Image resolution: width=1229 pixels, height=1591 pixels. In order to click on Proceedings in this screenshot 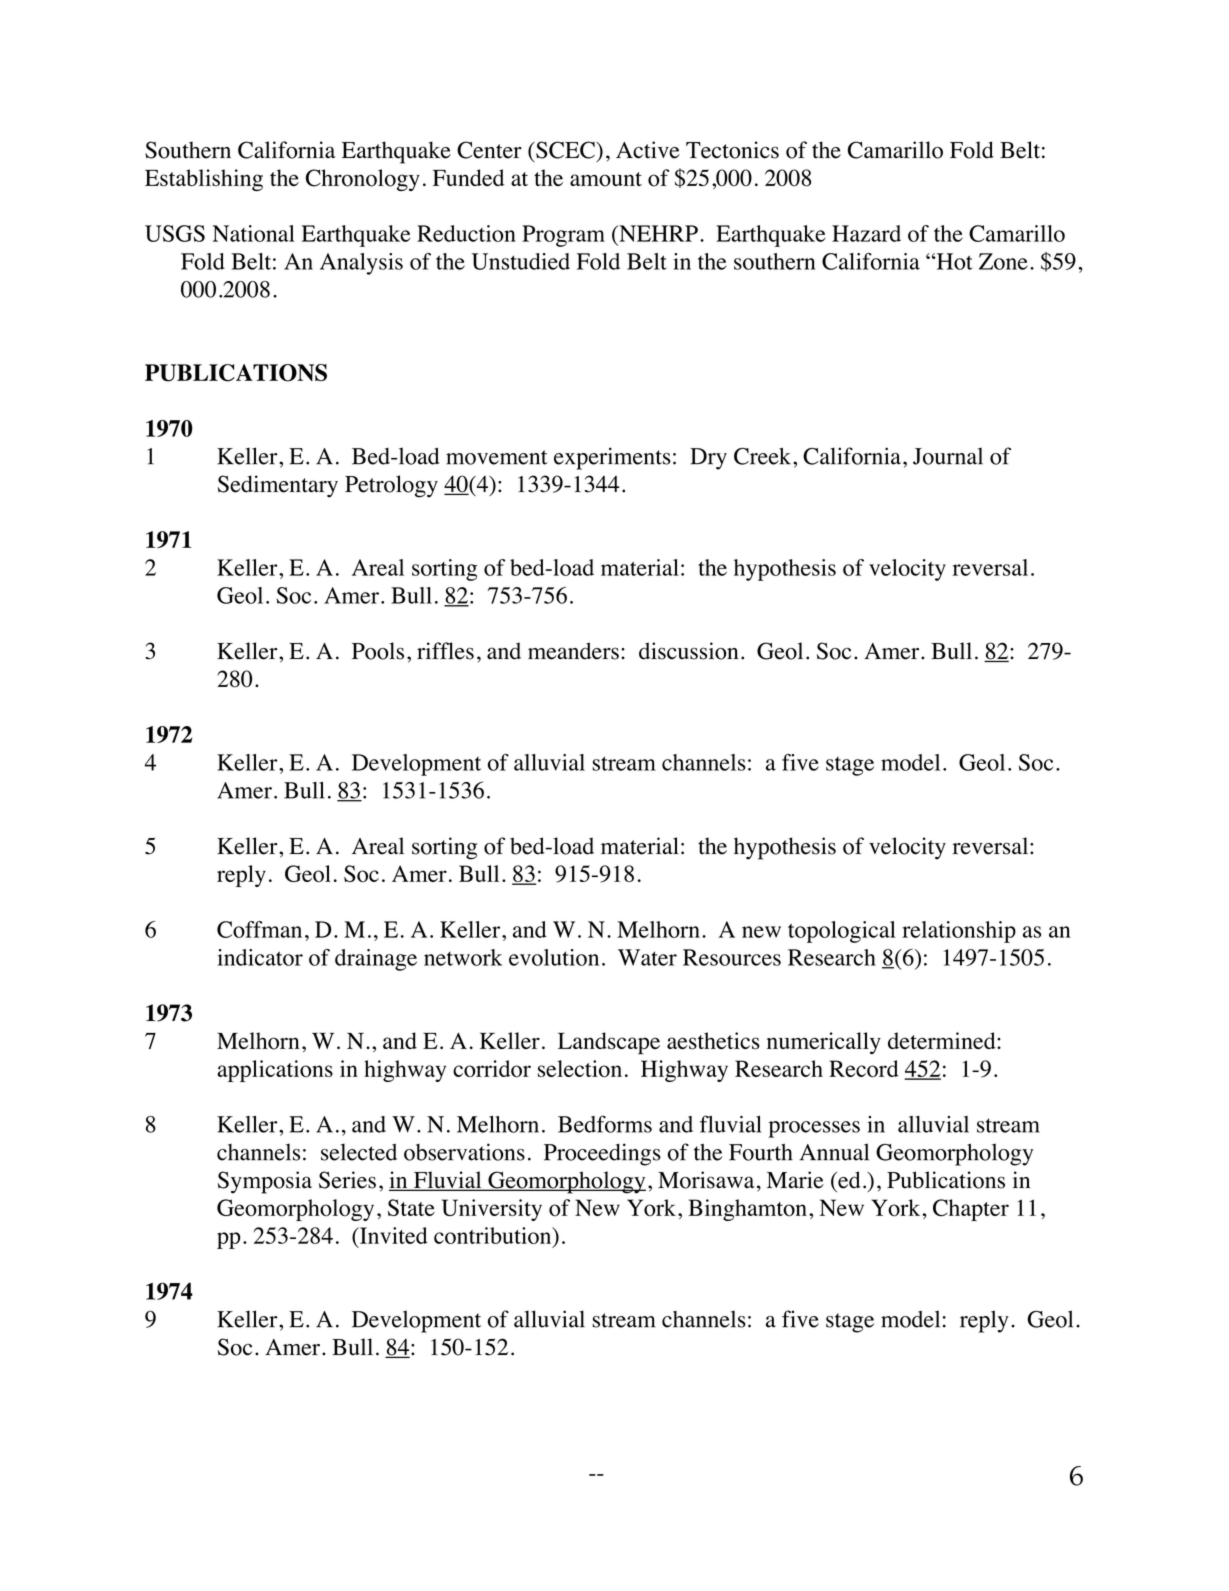, I will do `click(602, 1154)`.
